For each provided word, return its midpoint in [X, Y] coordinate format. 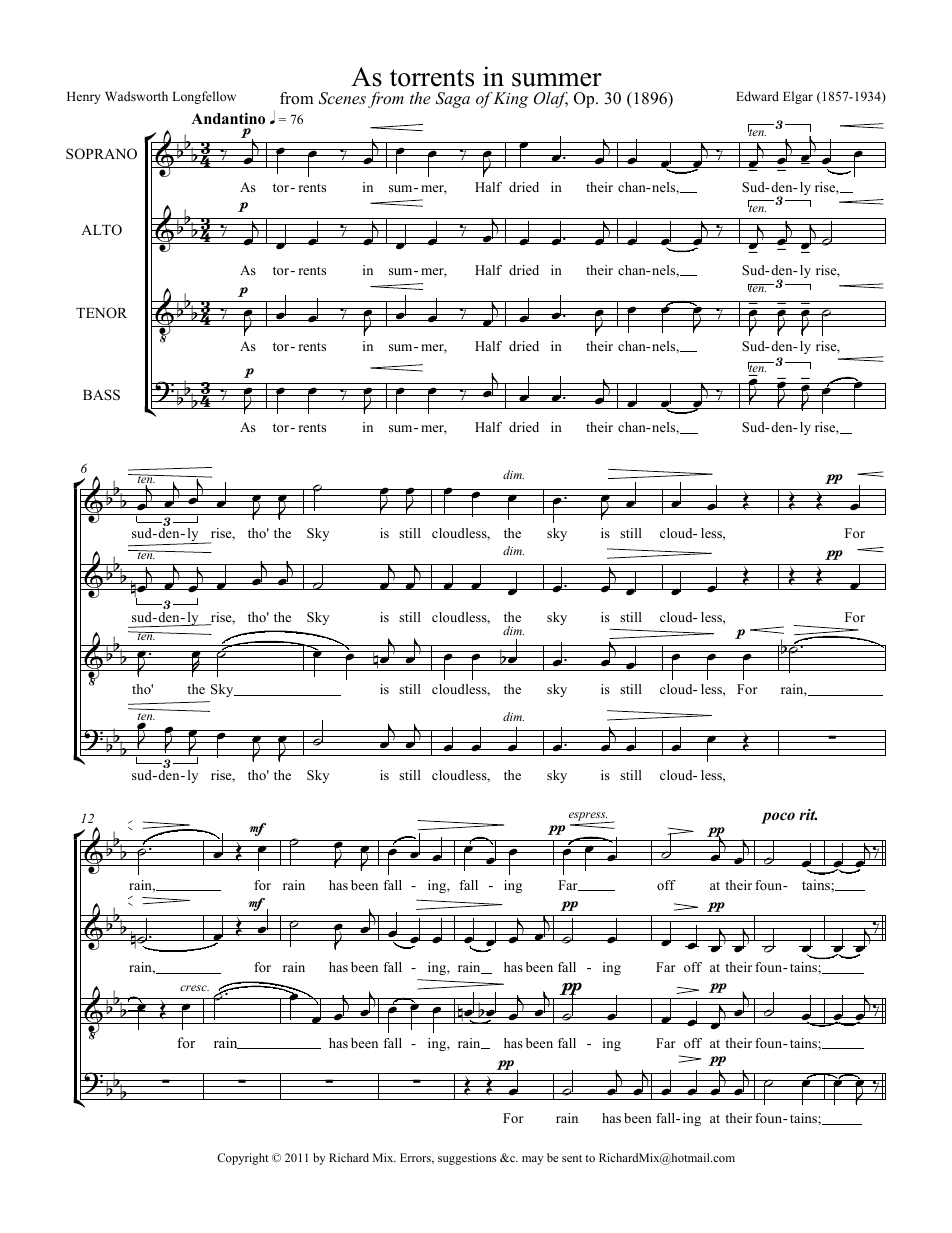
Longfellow [204, 97]
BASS [101, 395]
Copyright [242, 1159]
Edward [757, 96]
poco [778, 818]
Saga [452, 100]
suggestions [467, 1159]
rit [808, 814]
